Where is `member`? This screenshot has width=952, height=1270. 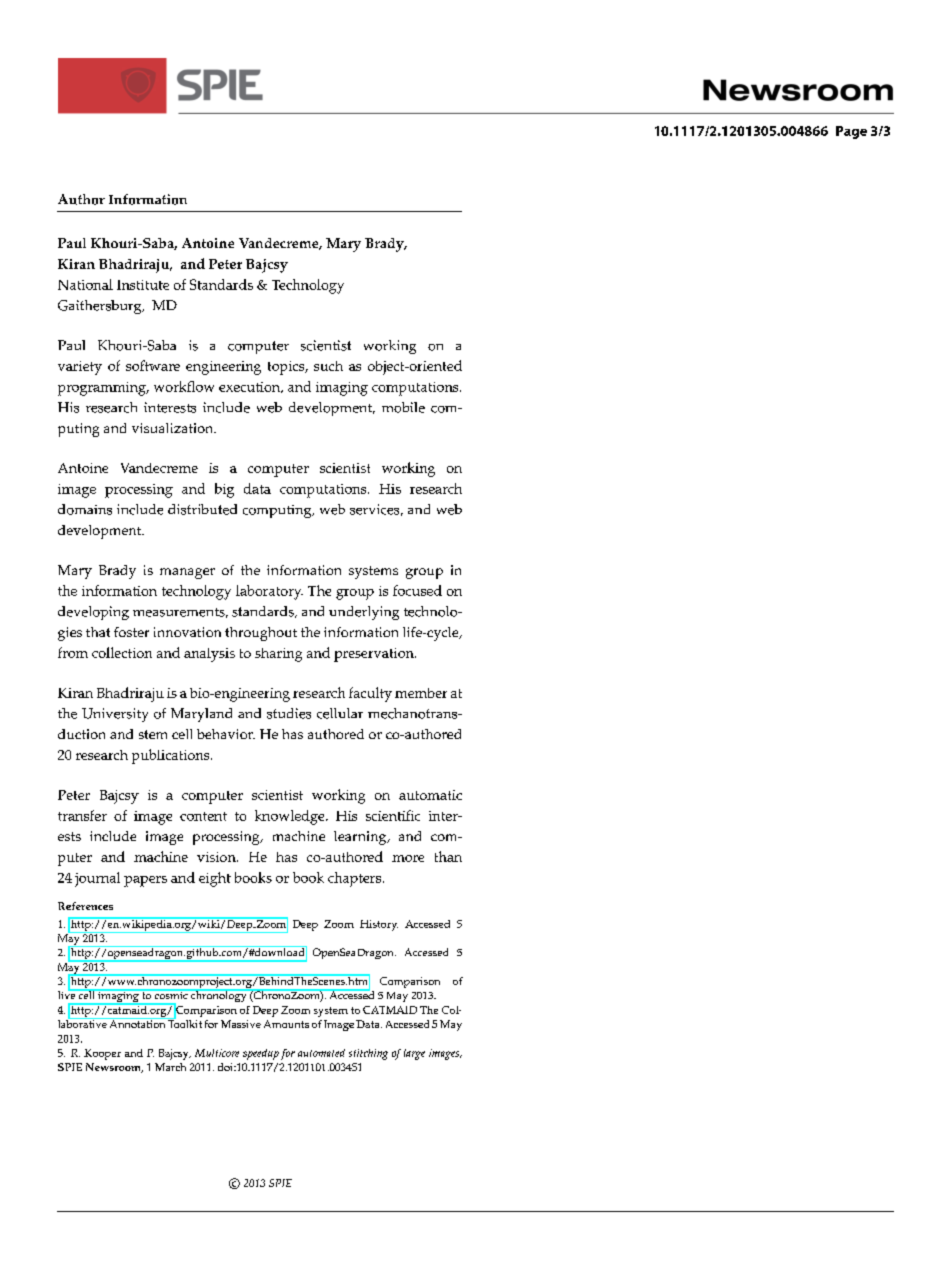
member is located at coordinates (421, 693).
